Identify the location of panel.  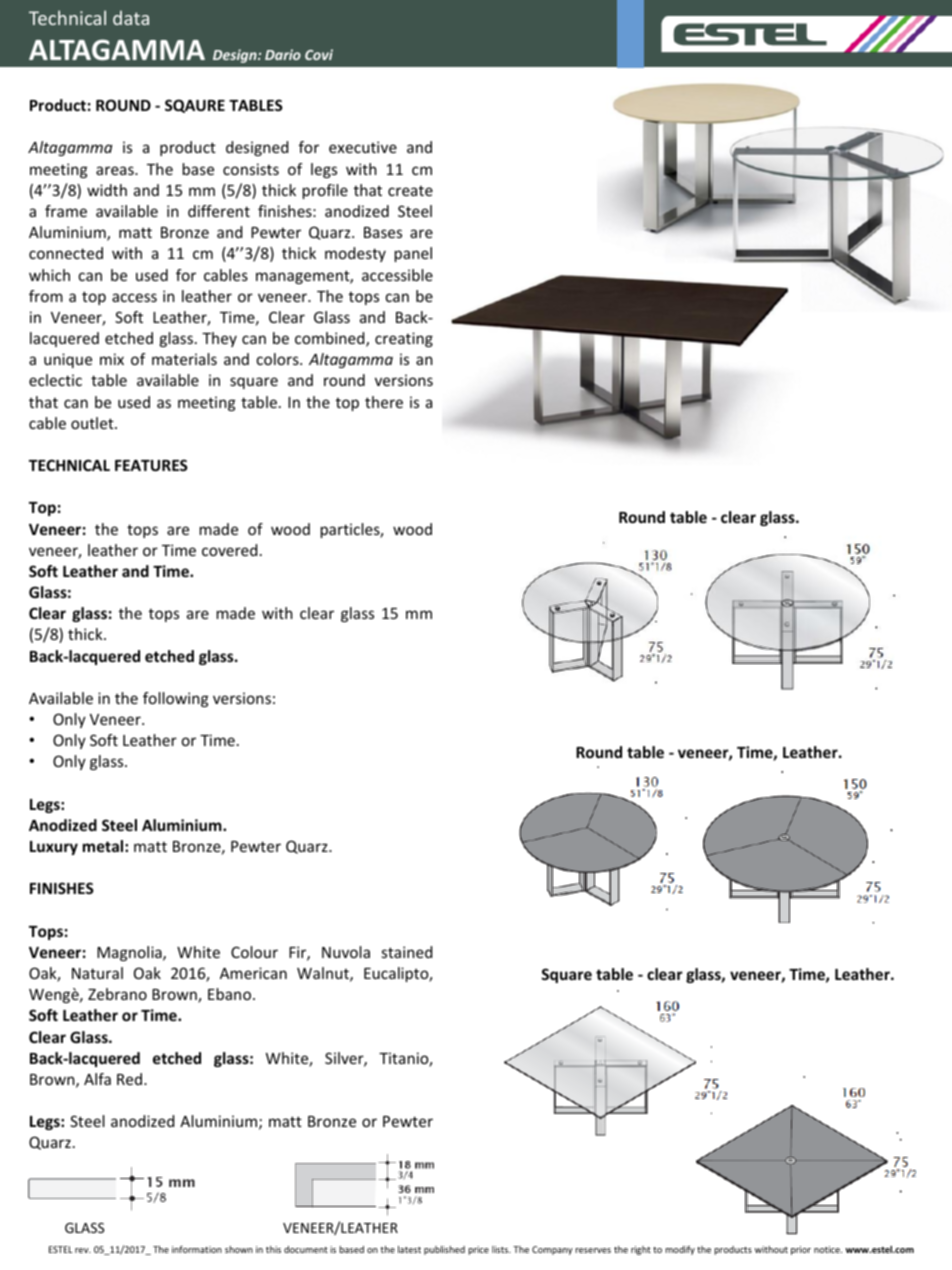
(413, 254).
